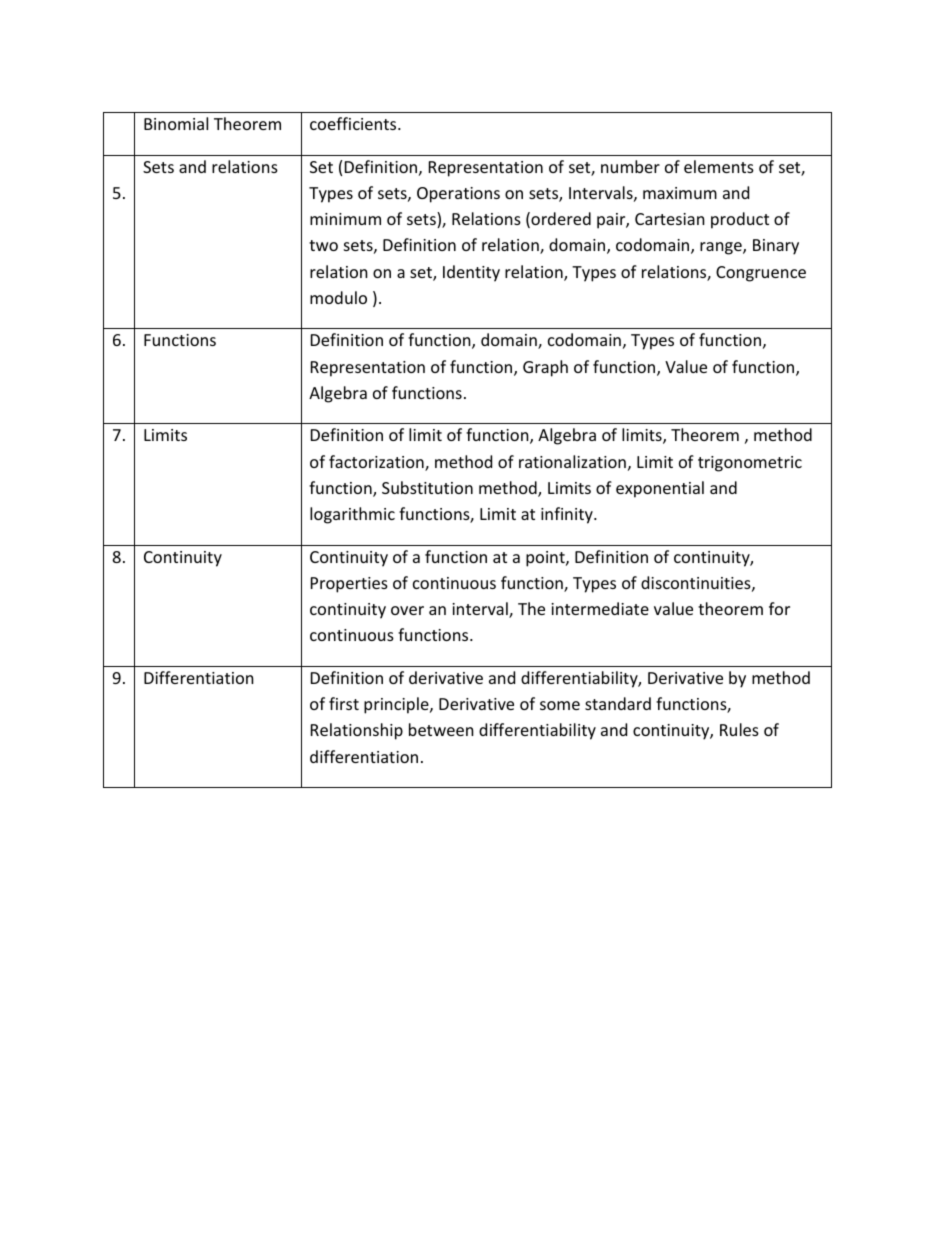  What do you see at coordinates (545, 368) in the screenshot?
I see `Graph` at bounding box center [545, 368].
